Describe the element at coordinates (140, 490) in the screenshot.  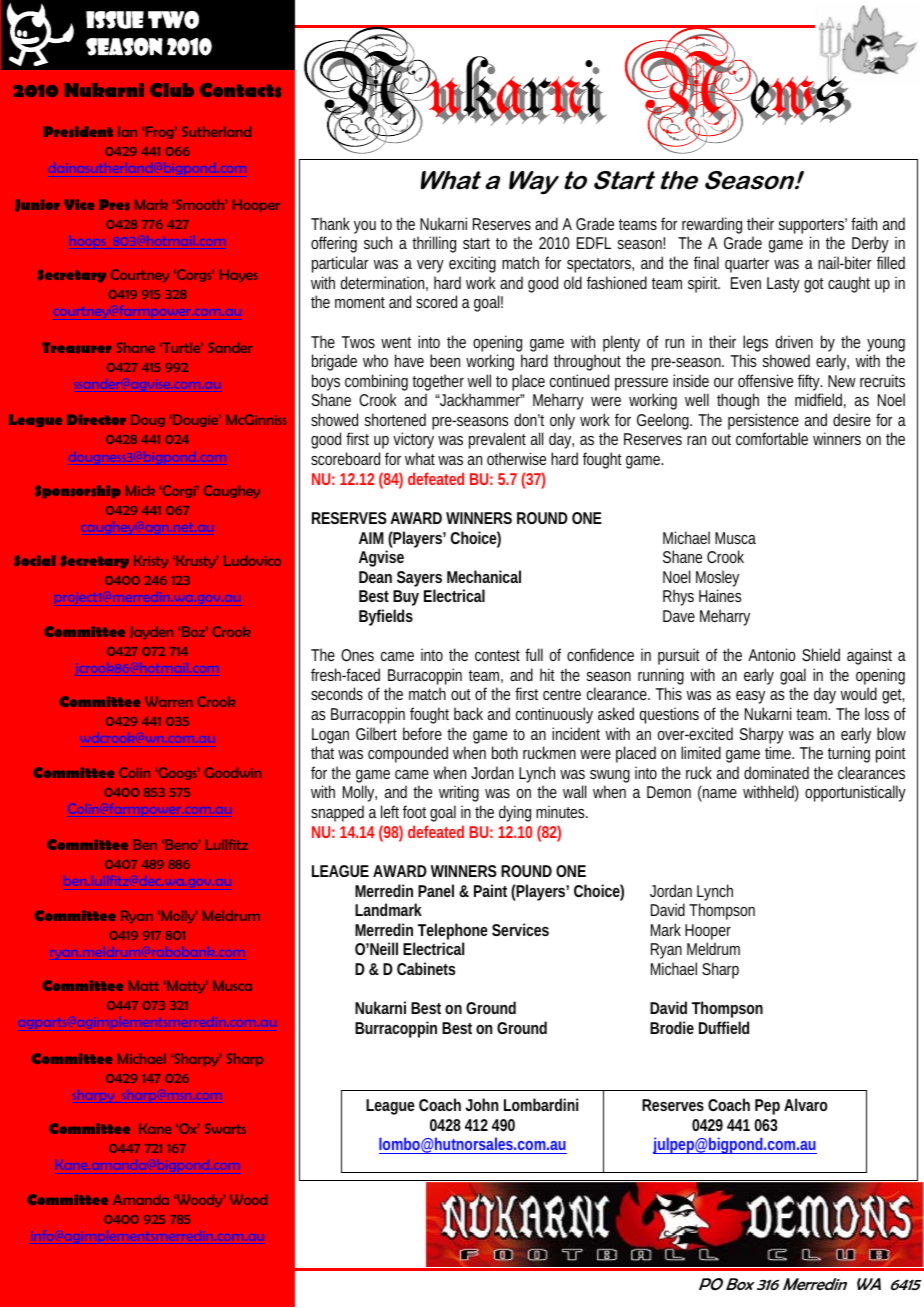
I see `Mick` at that location.
